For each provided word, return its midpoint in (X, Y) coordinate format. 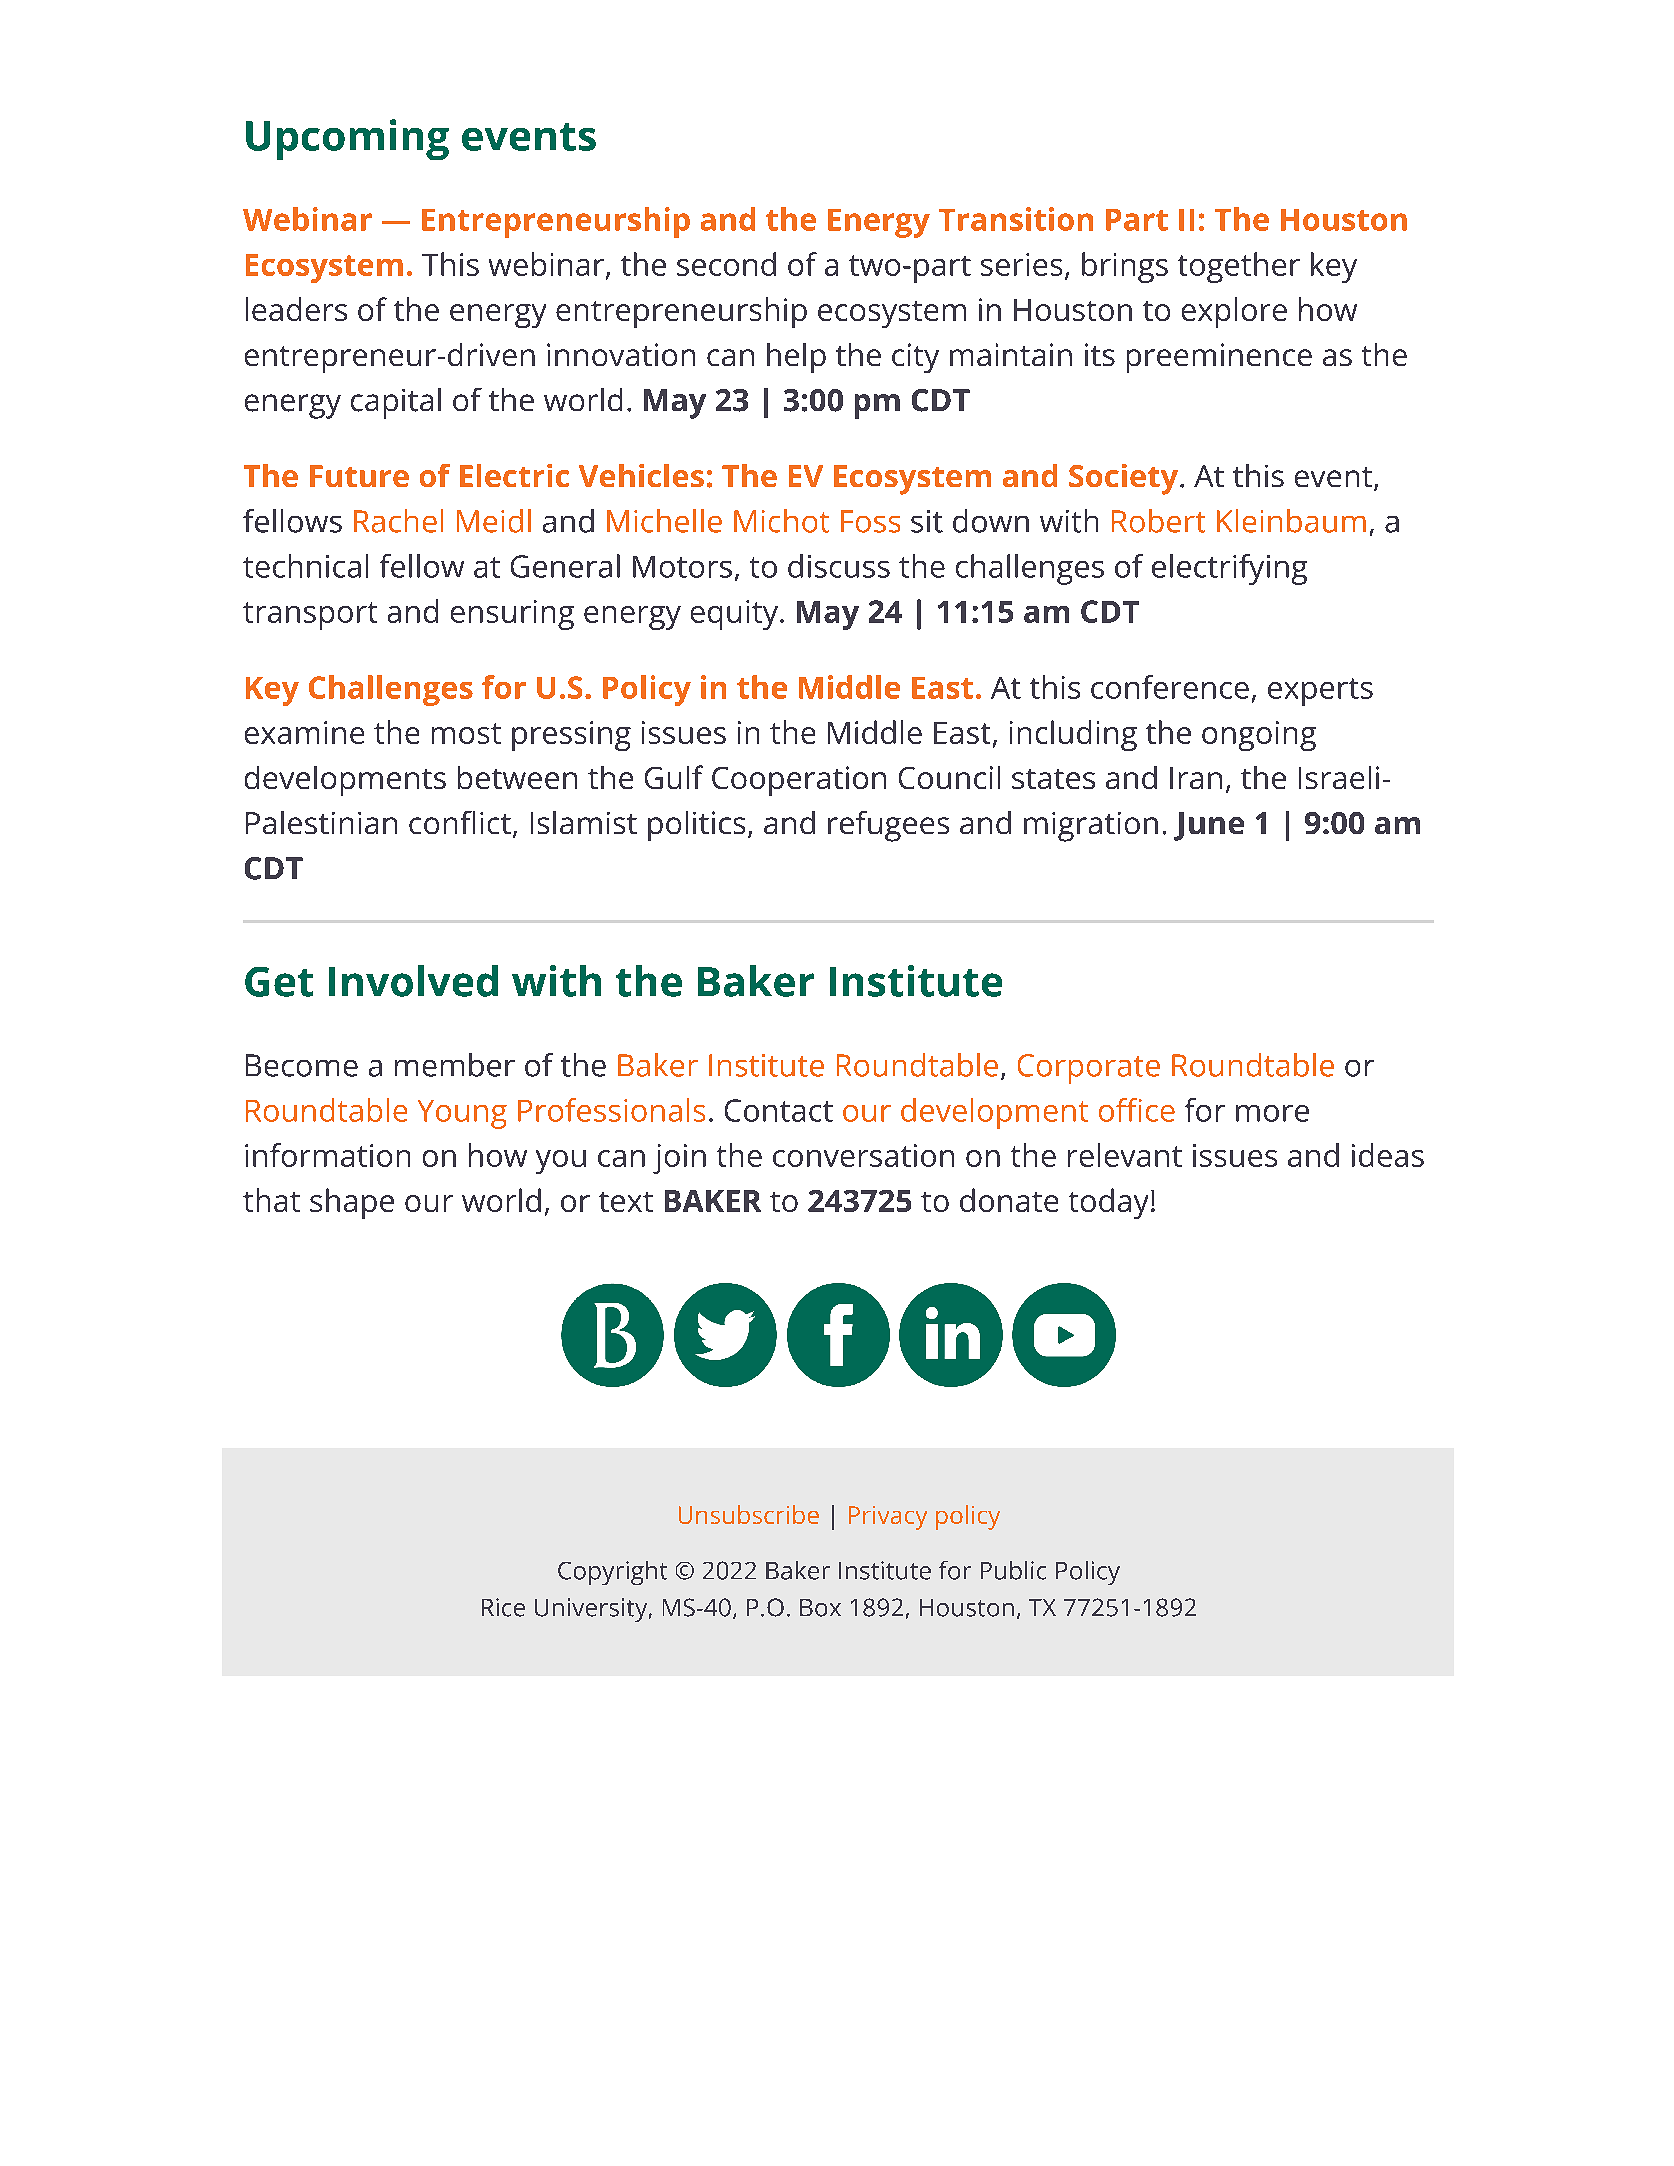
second (726, 264)
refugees (888, 826)
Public (1013, 1570)
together (1239, 267)
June (1209, 826)
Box (820, 1608)
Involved (413, 981)
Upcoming (347, 139)
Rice (503, 1607)
